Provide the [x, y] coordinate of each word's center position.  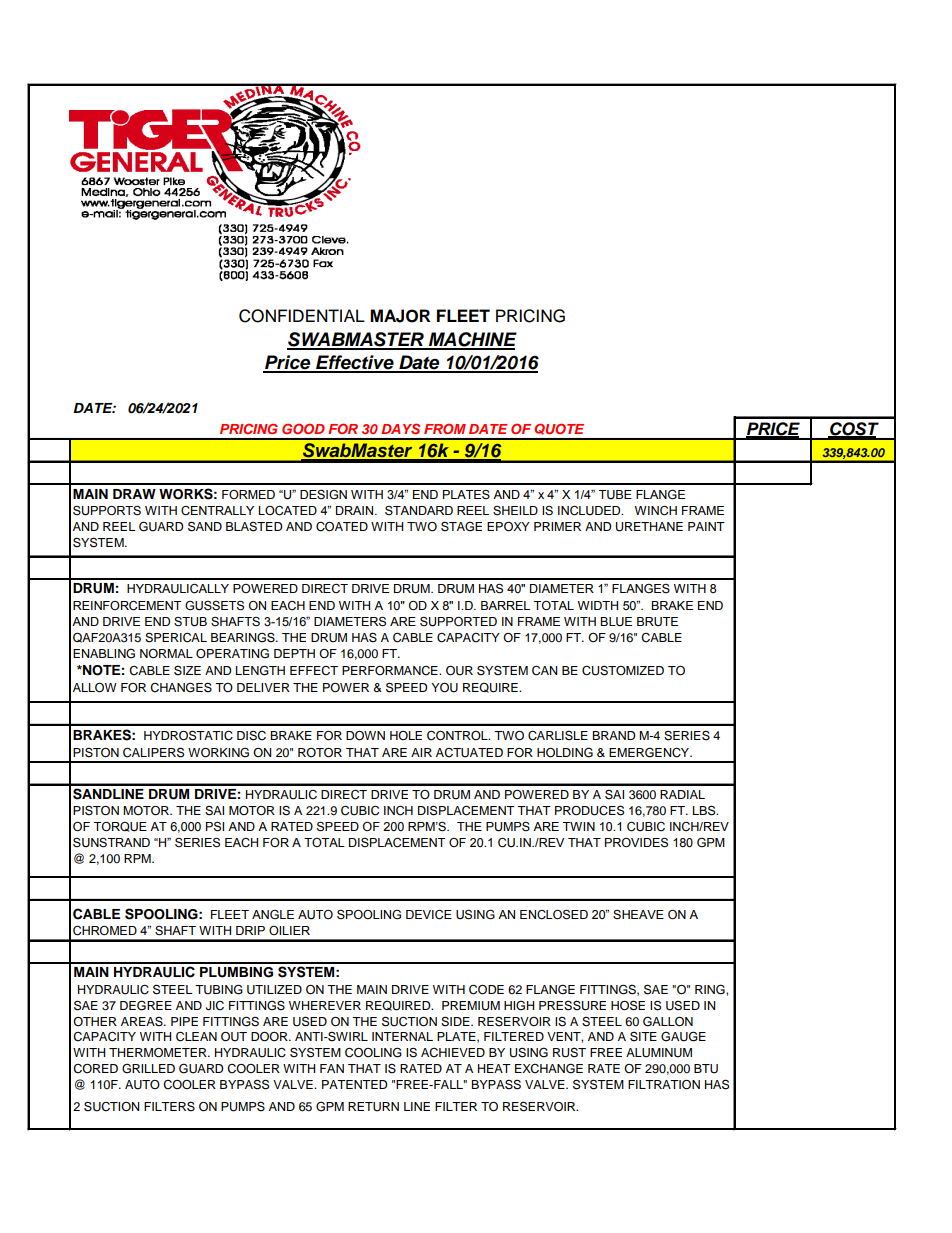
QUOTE [559, 429]
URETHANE [649, 527]
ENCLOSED [554, 915]
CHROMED [105, 931]
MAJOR [400, 316]
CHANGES [181, 687]
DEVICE [429, 915]
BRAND [614, 735]
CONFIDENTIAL [302, 316]
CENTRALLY [217, 511]
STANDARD [419, 511]
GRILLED [148, 1068]
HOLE [406, 735]
